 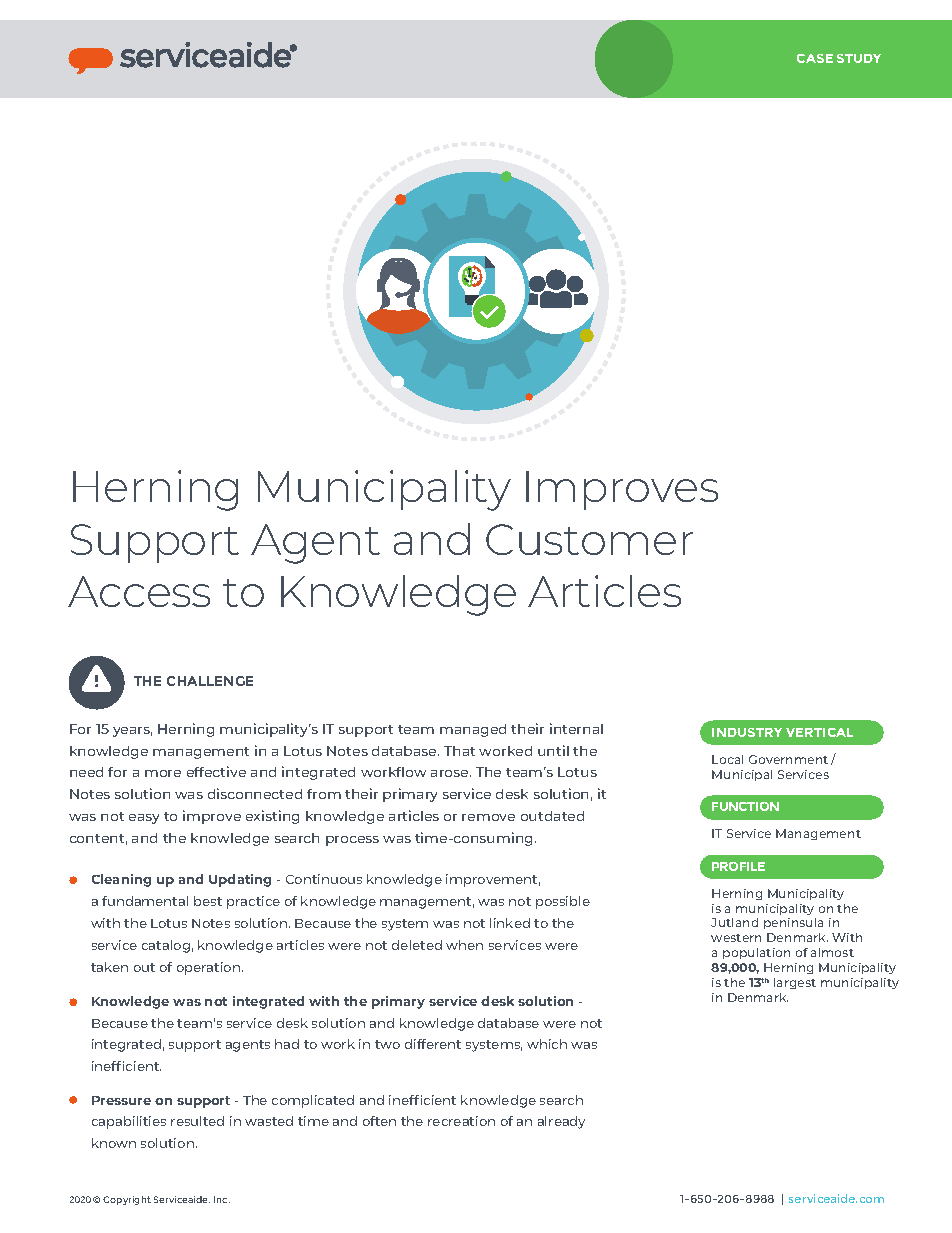 What do you see at coordinates (461, 1121) in the screenshot?
I see `recreation` at bounding box center [461, 1121].
